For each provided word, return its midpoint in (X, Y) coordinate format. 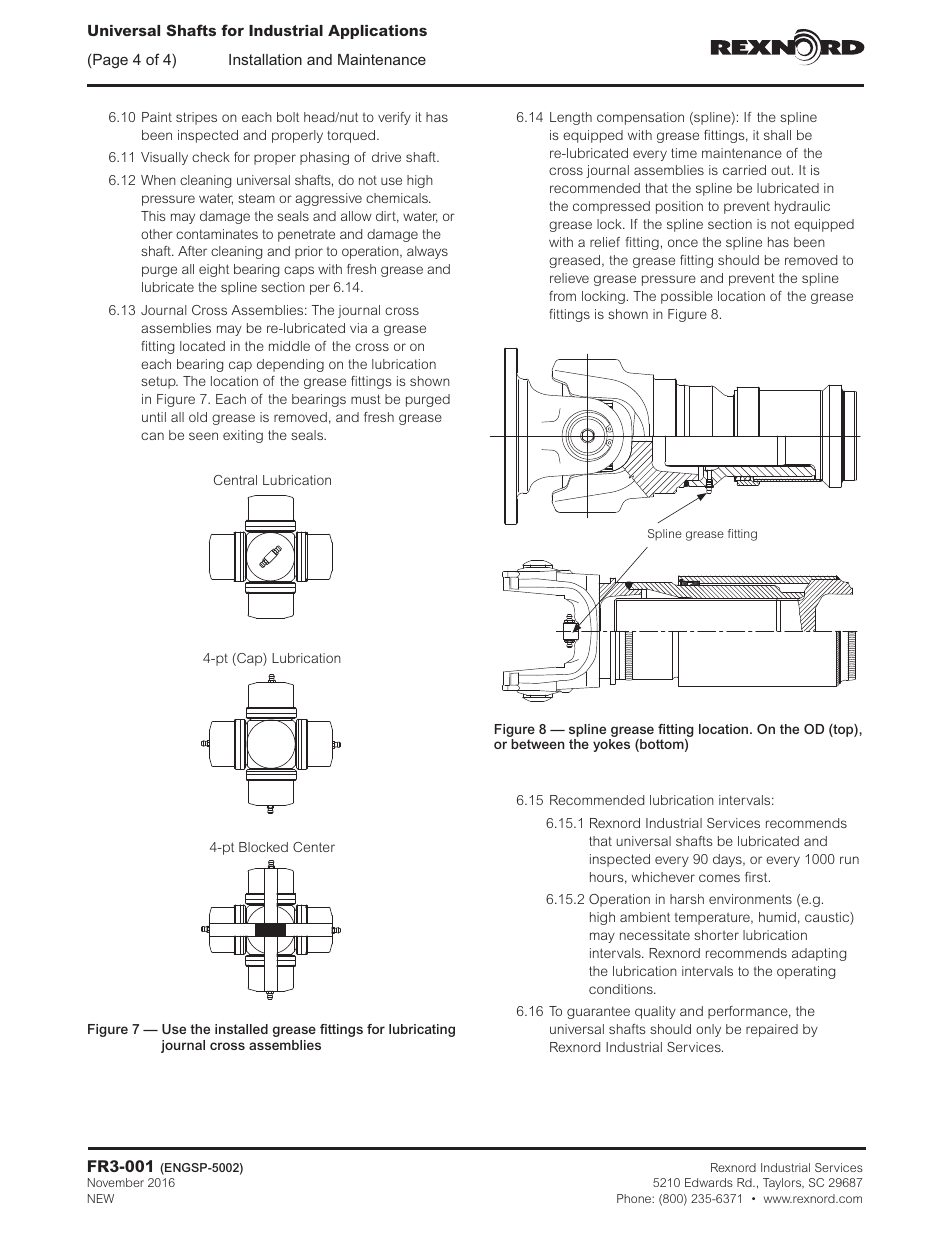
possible (687, 297)
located (202, 346)
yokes (611, 745)
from (562, 296)
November (116, 1182)
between (537, 744)
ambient (645, 917)
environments (750, 899)
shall (777, 135)
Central (235, 480)
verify (394, 118)
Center (314, 847)
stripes (196, 118)
